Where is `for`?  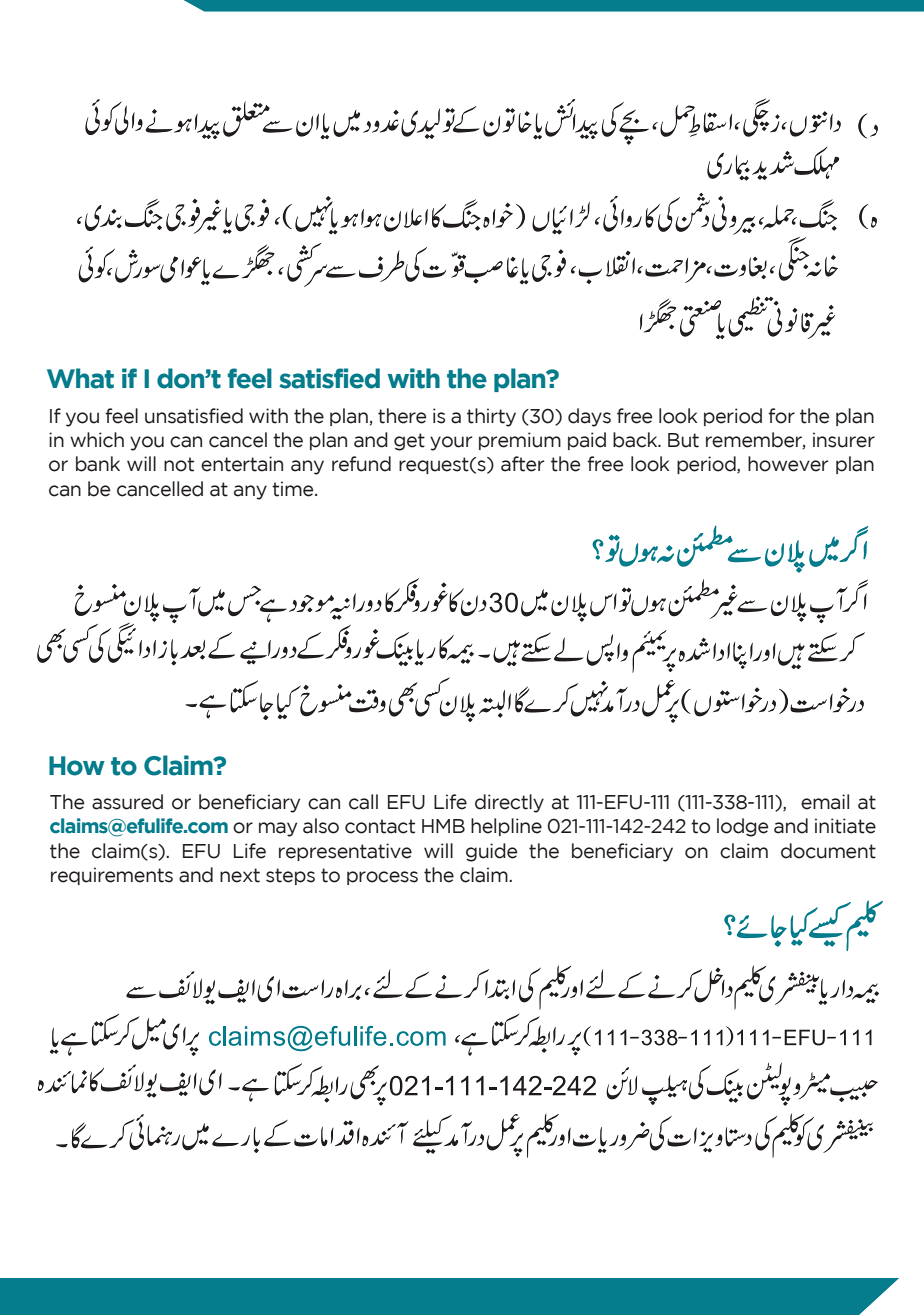 for is located at coordinates (781, 416).
